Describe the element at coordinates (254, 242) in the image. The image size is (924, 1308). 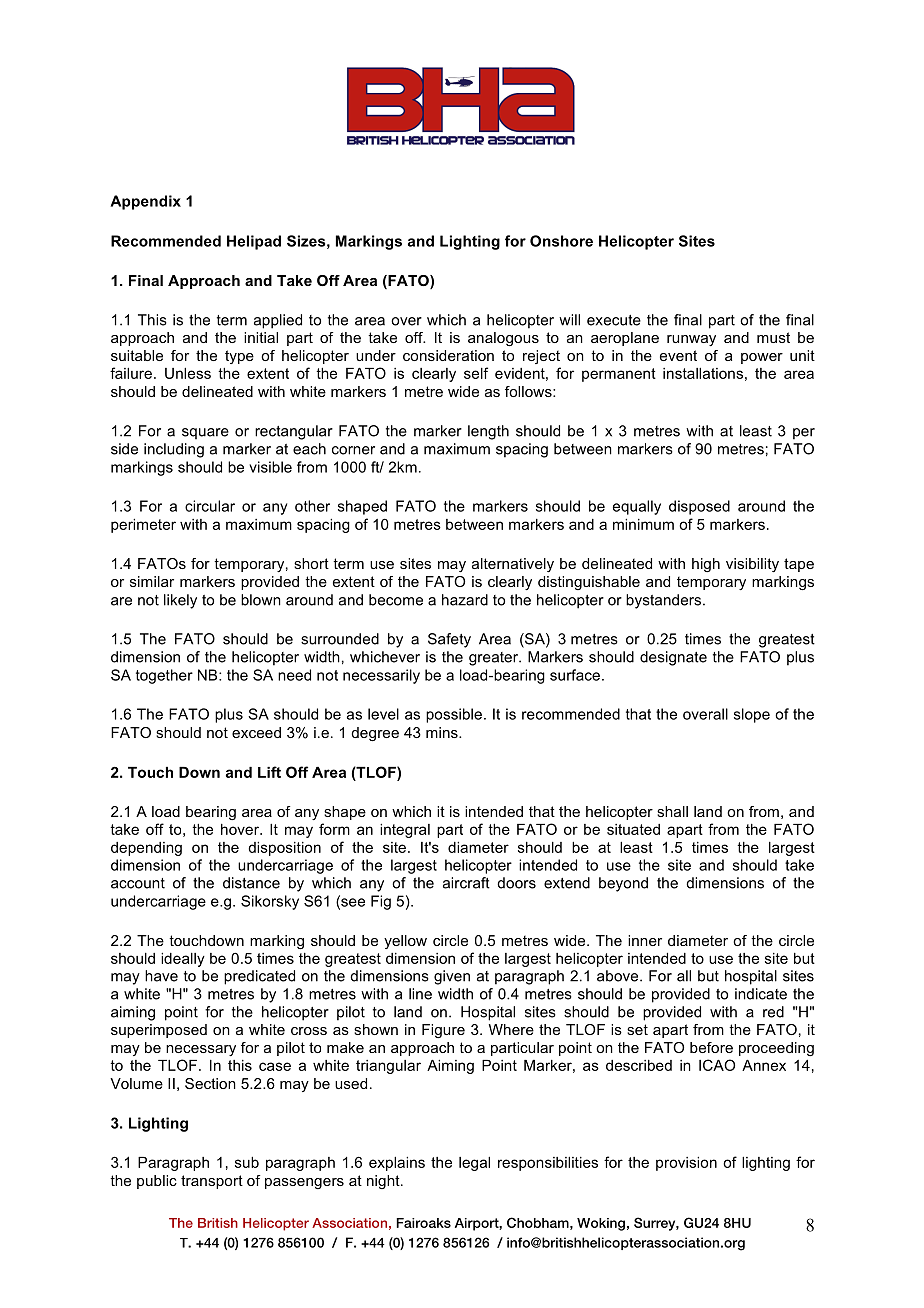
I see `Helipad` at that location.
